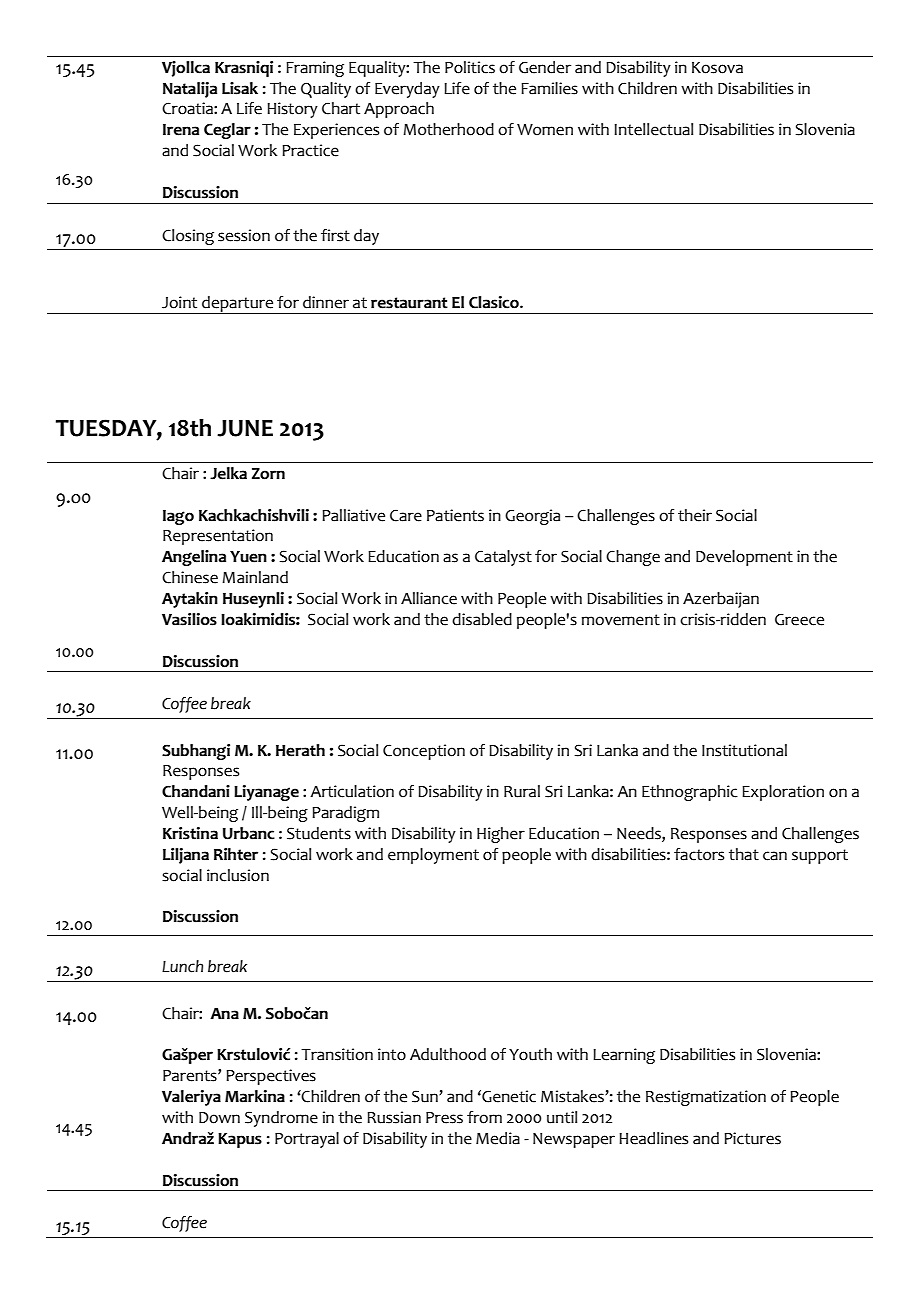  Describe the element at coordinates (292, 110) in the screenshot. I see `History` at that location.
